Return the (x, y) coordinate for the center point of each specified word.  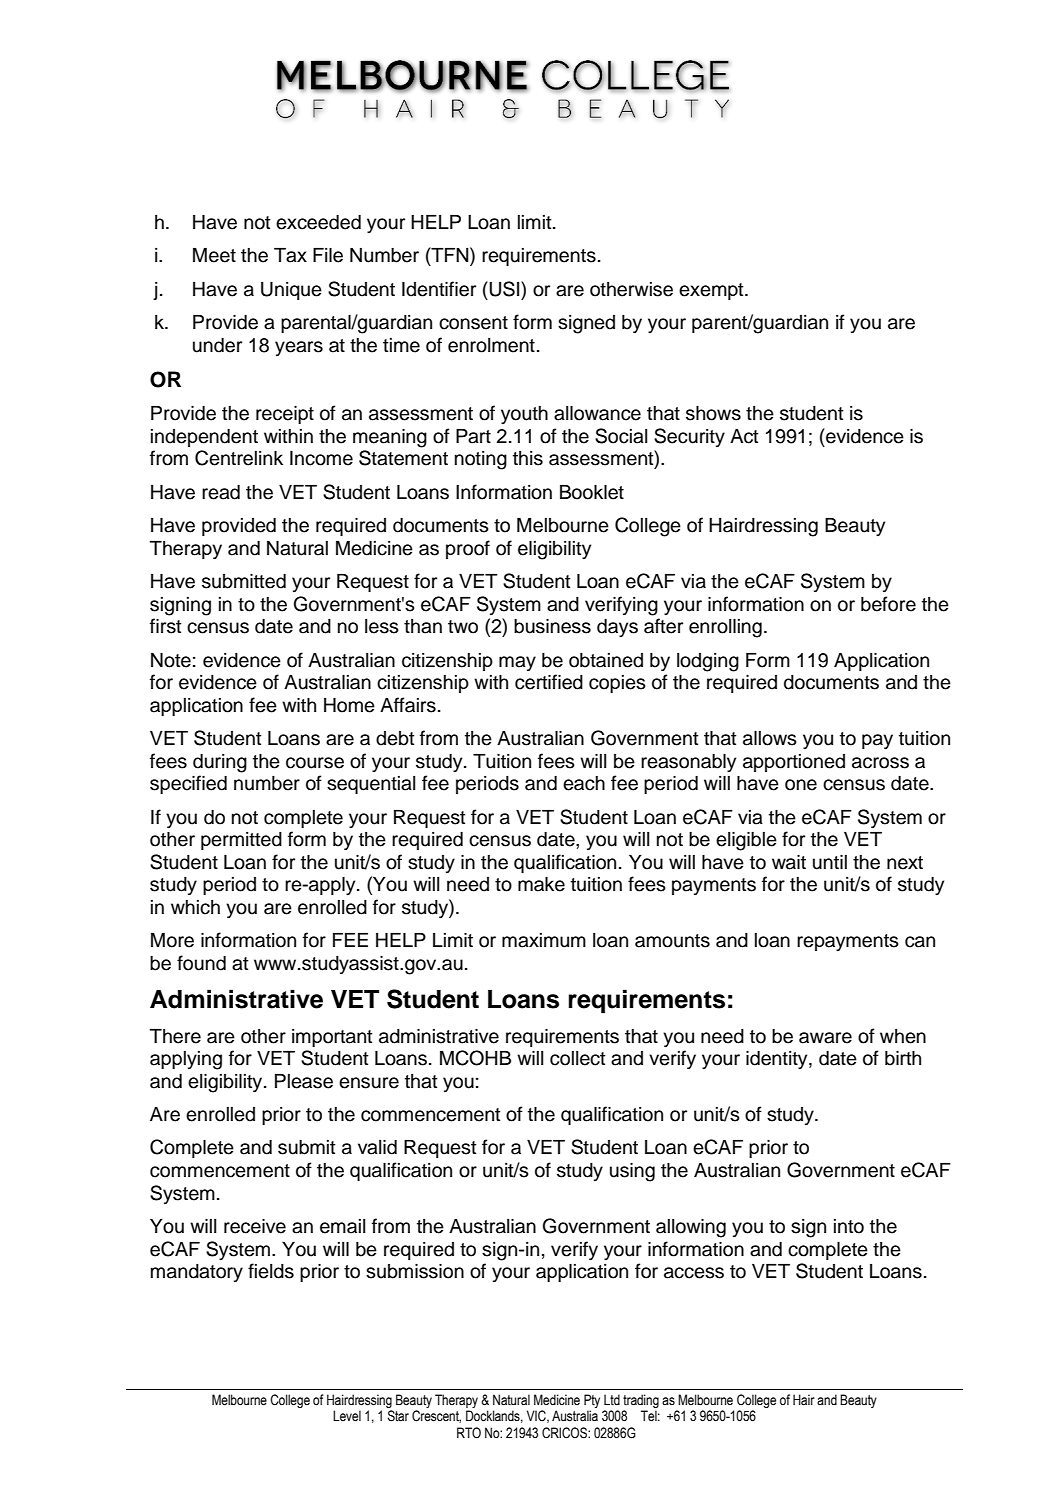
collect (578, 1058)
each (584, 783)
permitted (241, 841)
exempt (712, 291)
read (221, 492)
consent (473, 323)
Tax (290, 255)
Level (347, 1416)
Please (304, 1081)
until (830, 862)
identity (778, 1060)
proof (468, 549)
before (888, 604)
